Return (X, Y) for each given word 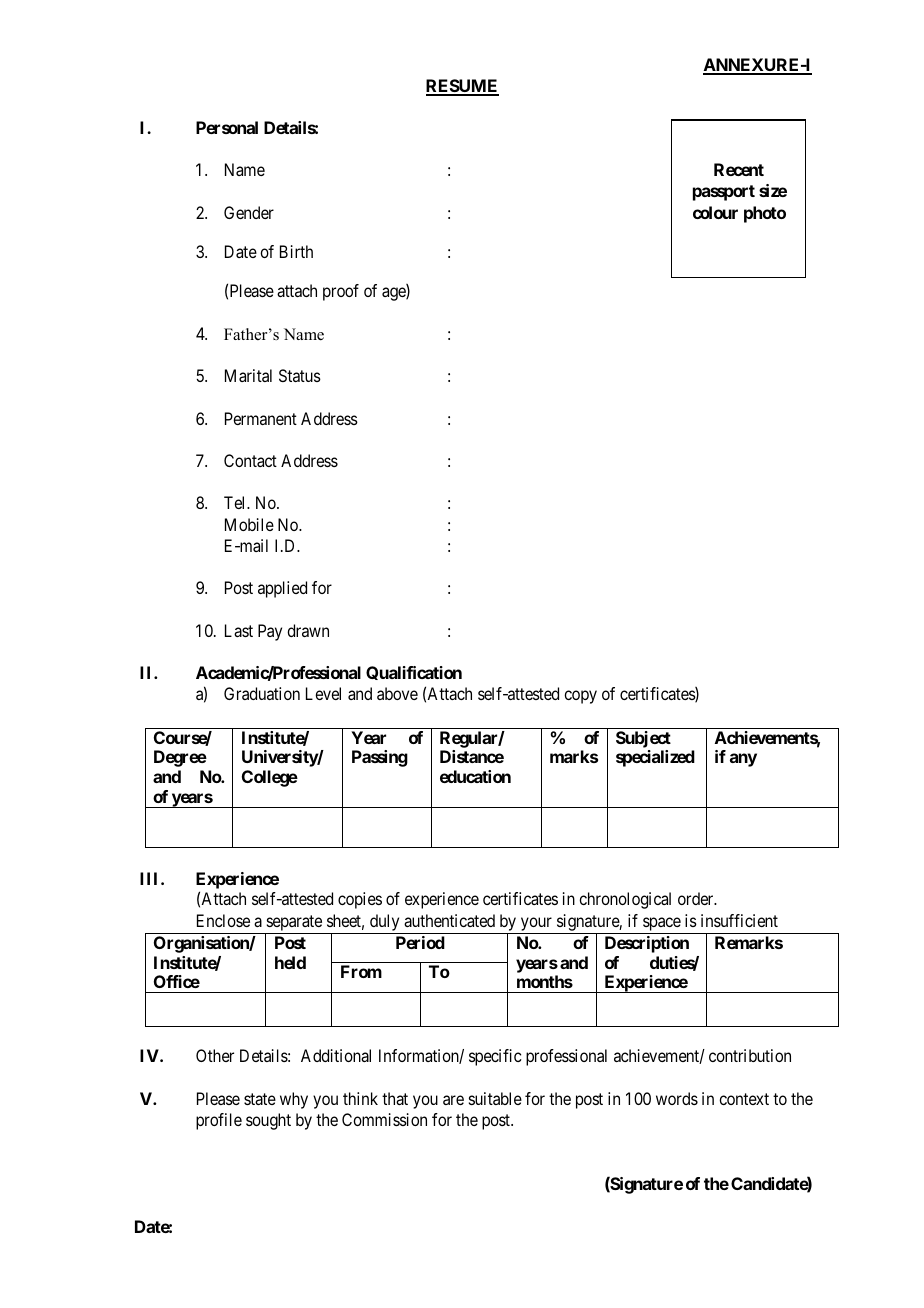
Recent (739, 169)
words (677, 1098)
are (453, 1100)
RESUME (462, 87)
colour (715, 212)
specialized (655, 758)
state (260, 1099)
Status (300, 375)
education (475, 776)
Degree (180, 758)
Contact (250, 460)
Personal (227, 127)
